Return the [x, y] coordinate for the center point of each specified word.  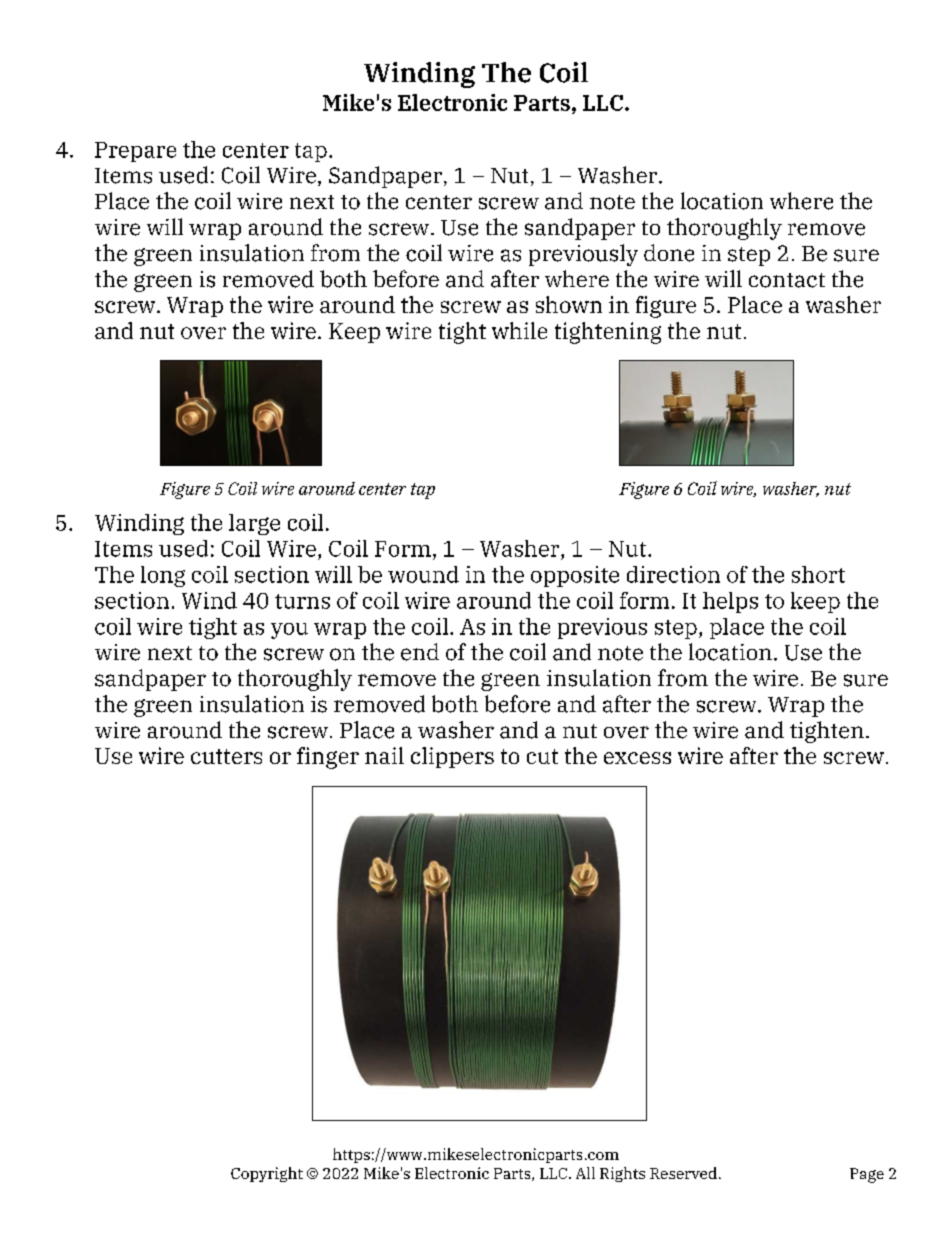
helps [730, 602]
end [420, 652]
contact [787, 280]
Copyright [267, 1174]
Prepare [135, 152]
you [289, 631]
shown [569, 304]
